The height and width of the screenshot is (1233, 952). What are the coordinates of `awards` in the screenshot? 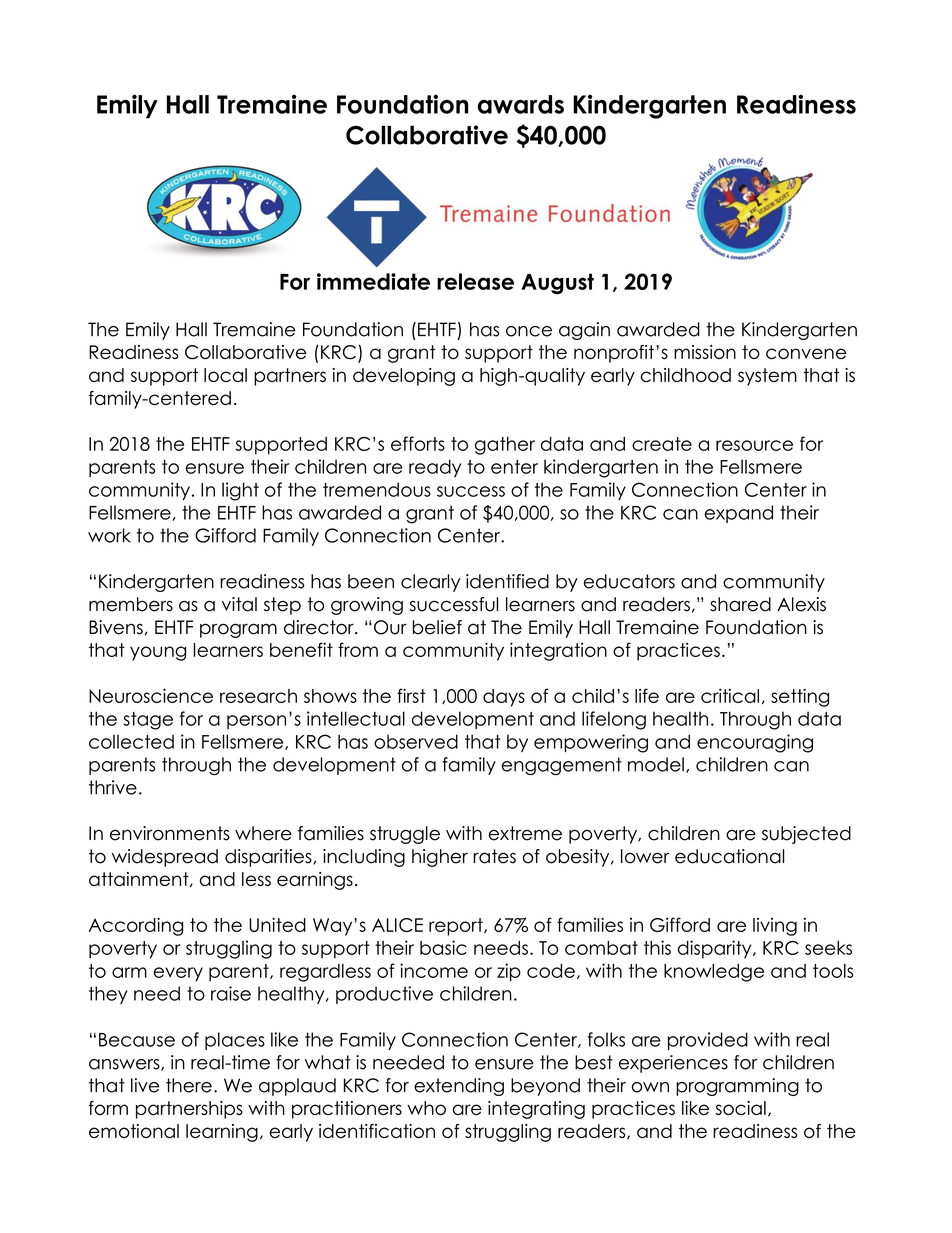 It's located at (520, 104).
